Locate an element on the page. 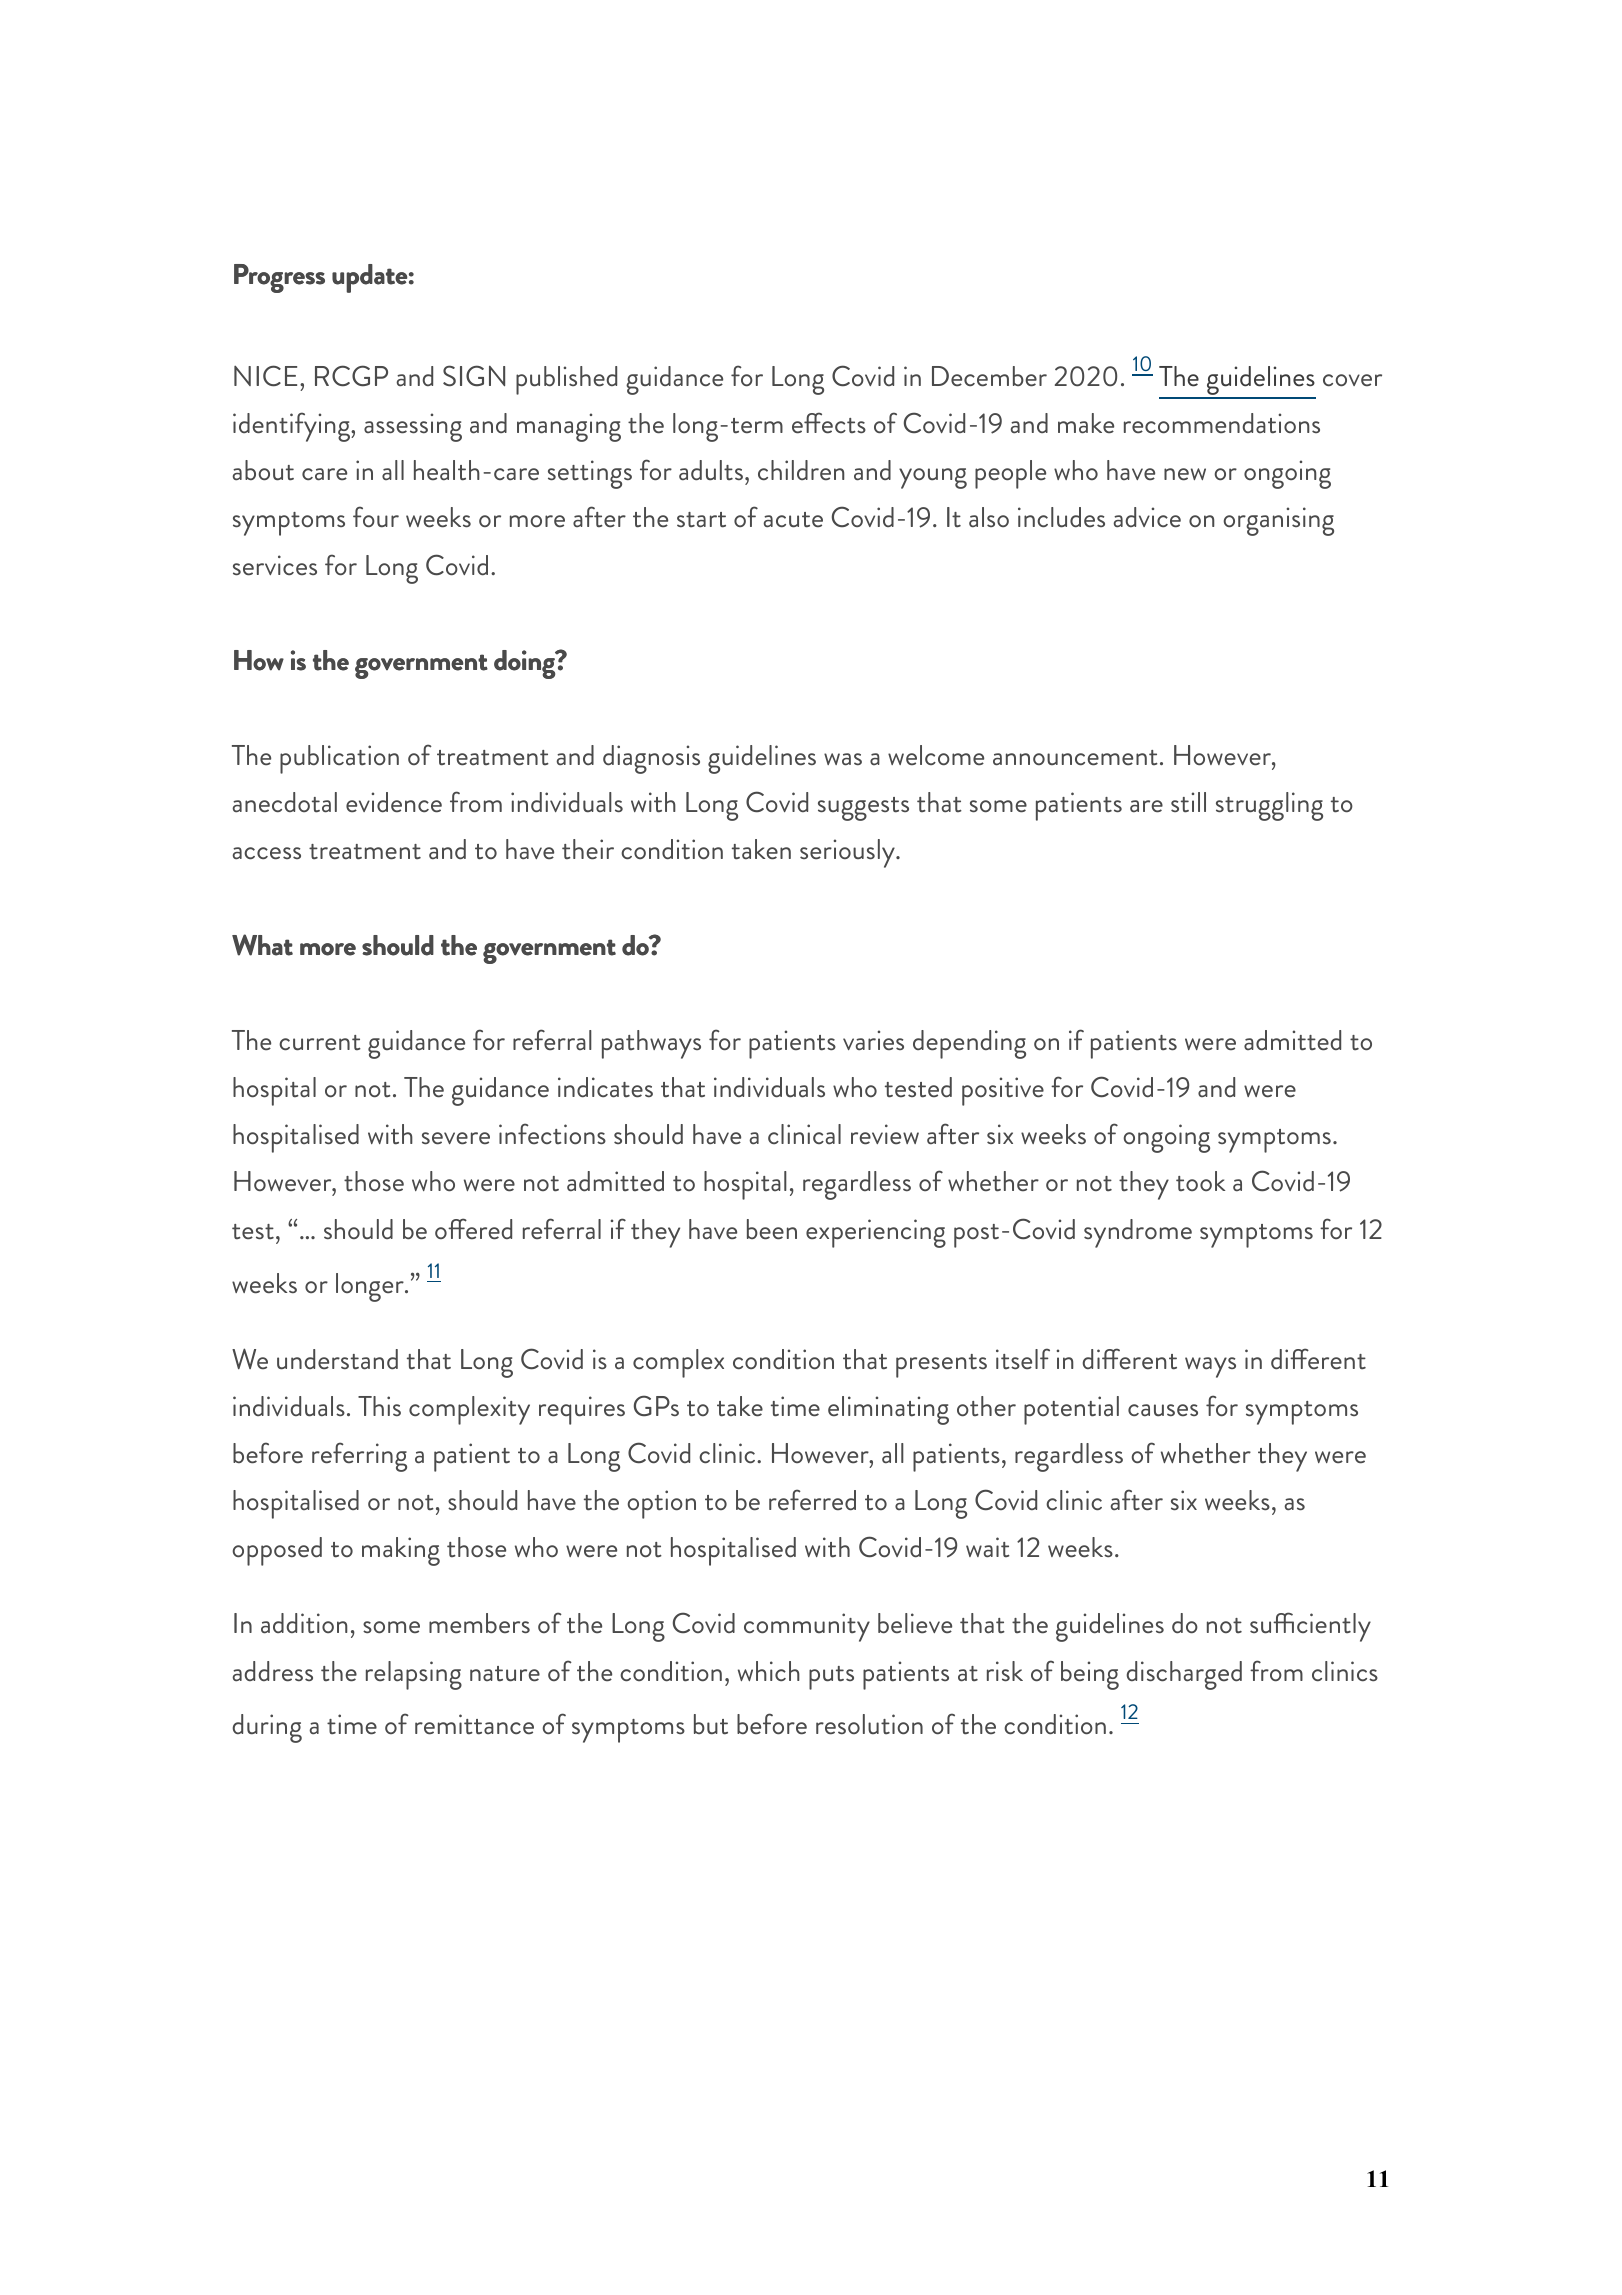 Image resolution: width=1622 pixels, height=2295 pixels. discharged is located at coordinates (1184, 1675).
